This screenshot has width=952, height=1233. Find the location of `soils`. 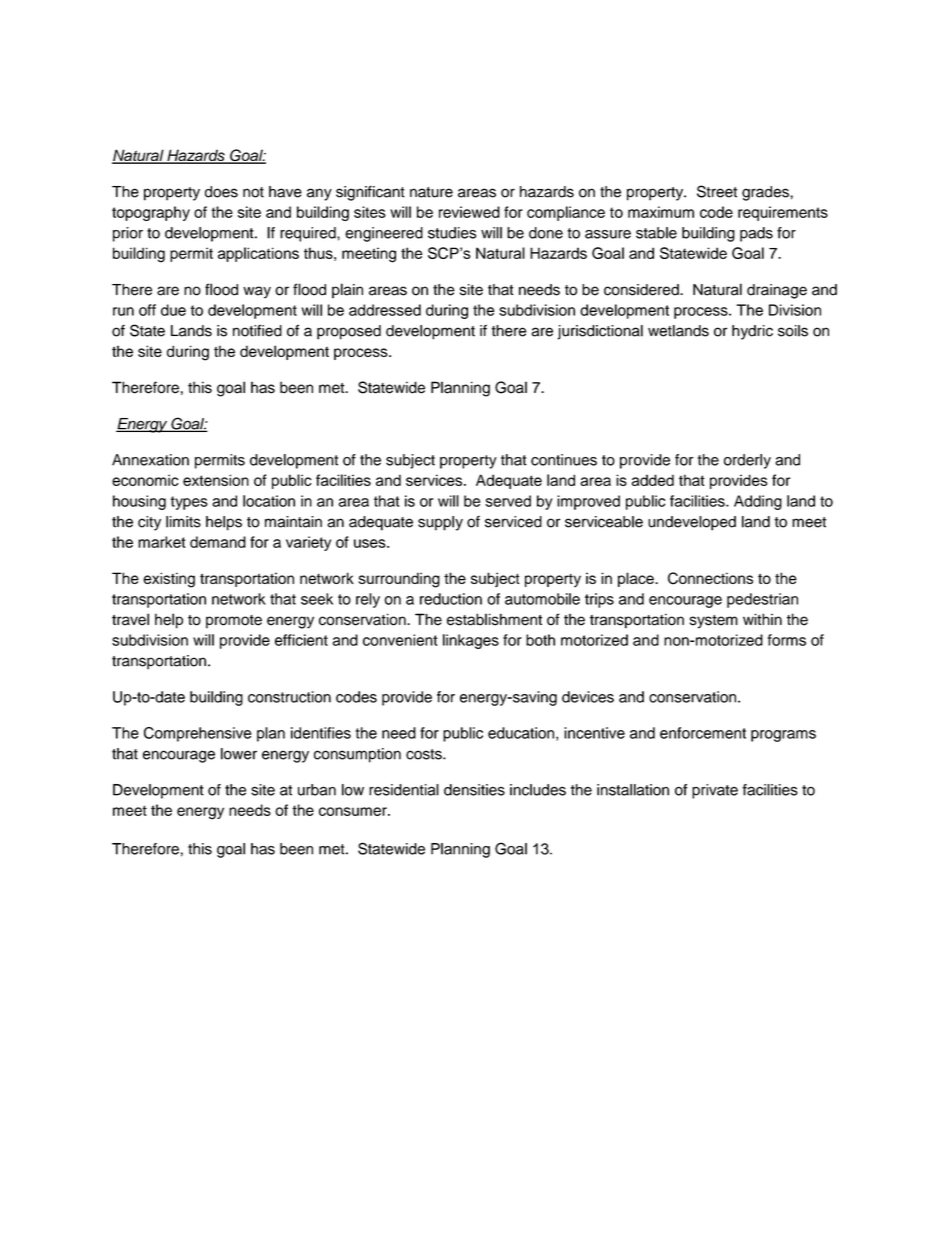

soils is located at coordinates (793, 331).
